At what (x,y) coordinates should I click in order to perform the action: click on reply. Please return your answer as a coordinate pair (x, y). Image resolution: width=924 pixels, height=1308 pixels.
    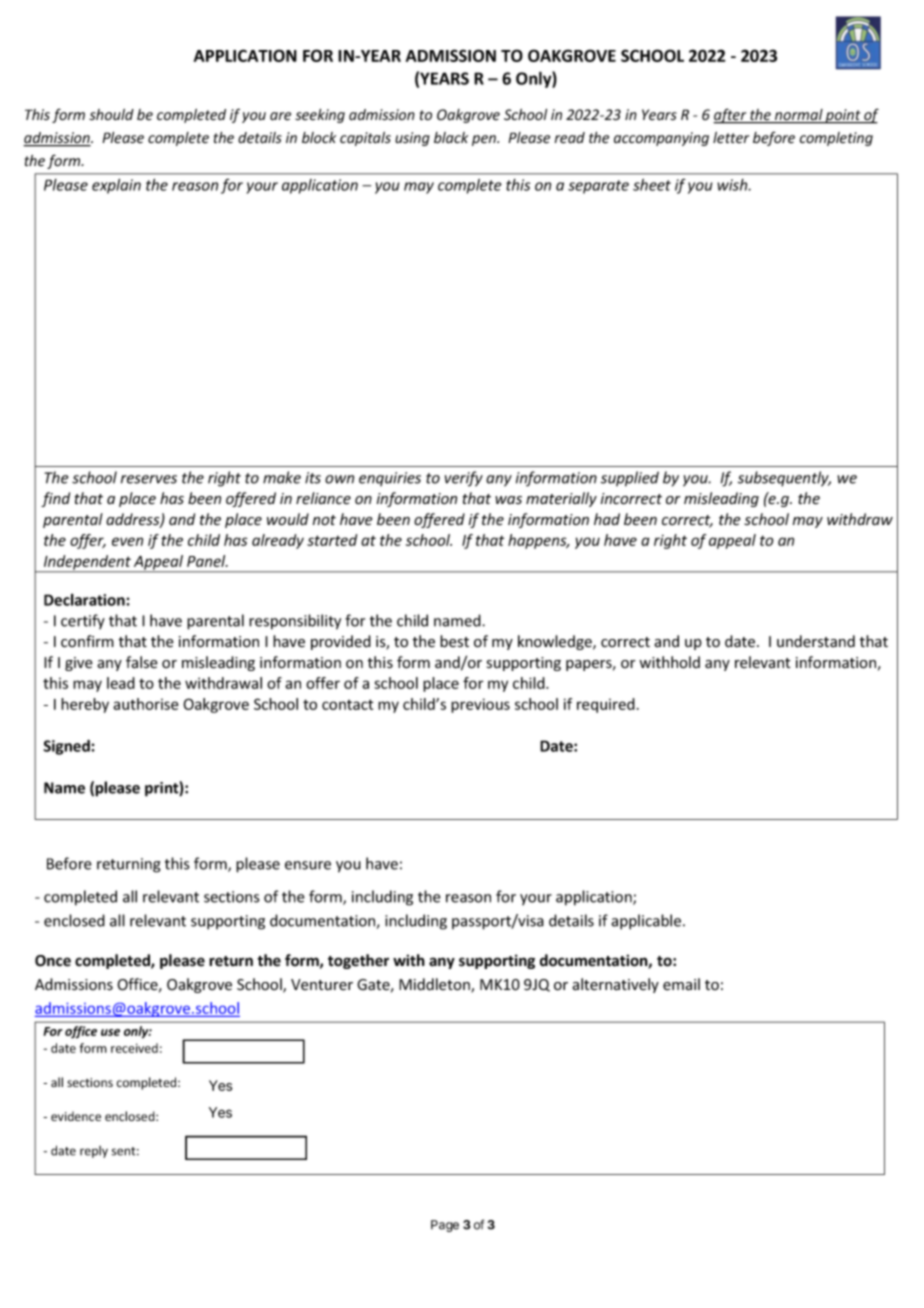
    Looking at the image, I should click on (94, 1152).
